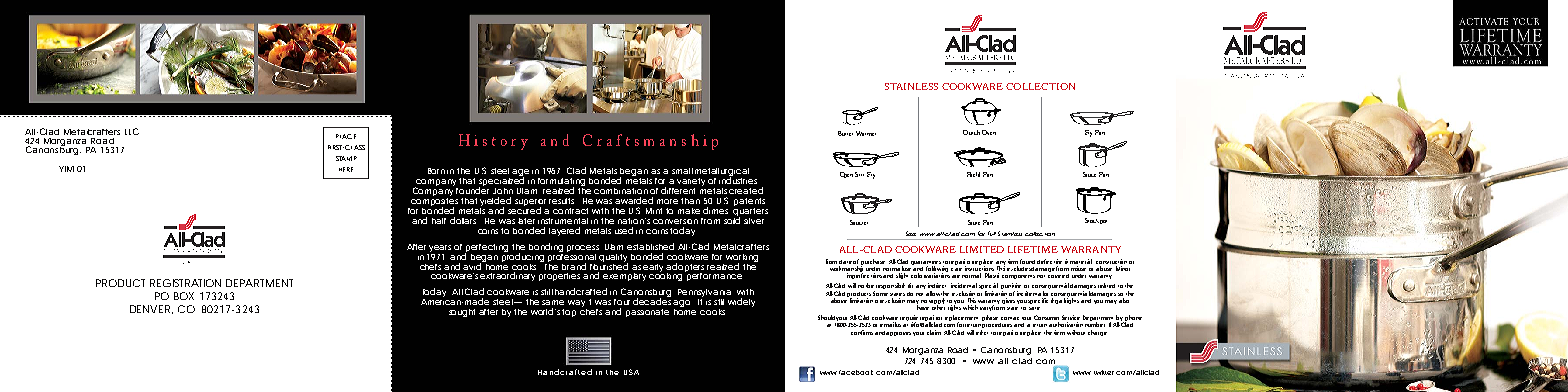  What do you see at coordinates (989, 132) in the screenshot?
I see `Oven` at bounding box center [989, 132].
